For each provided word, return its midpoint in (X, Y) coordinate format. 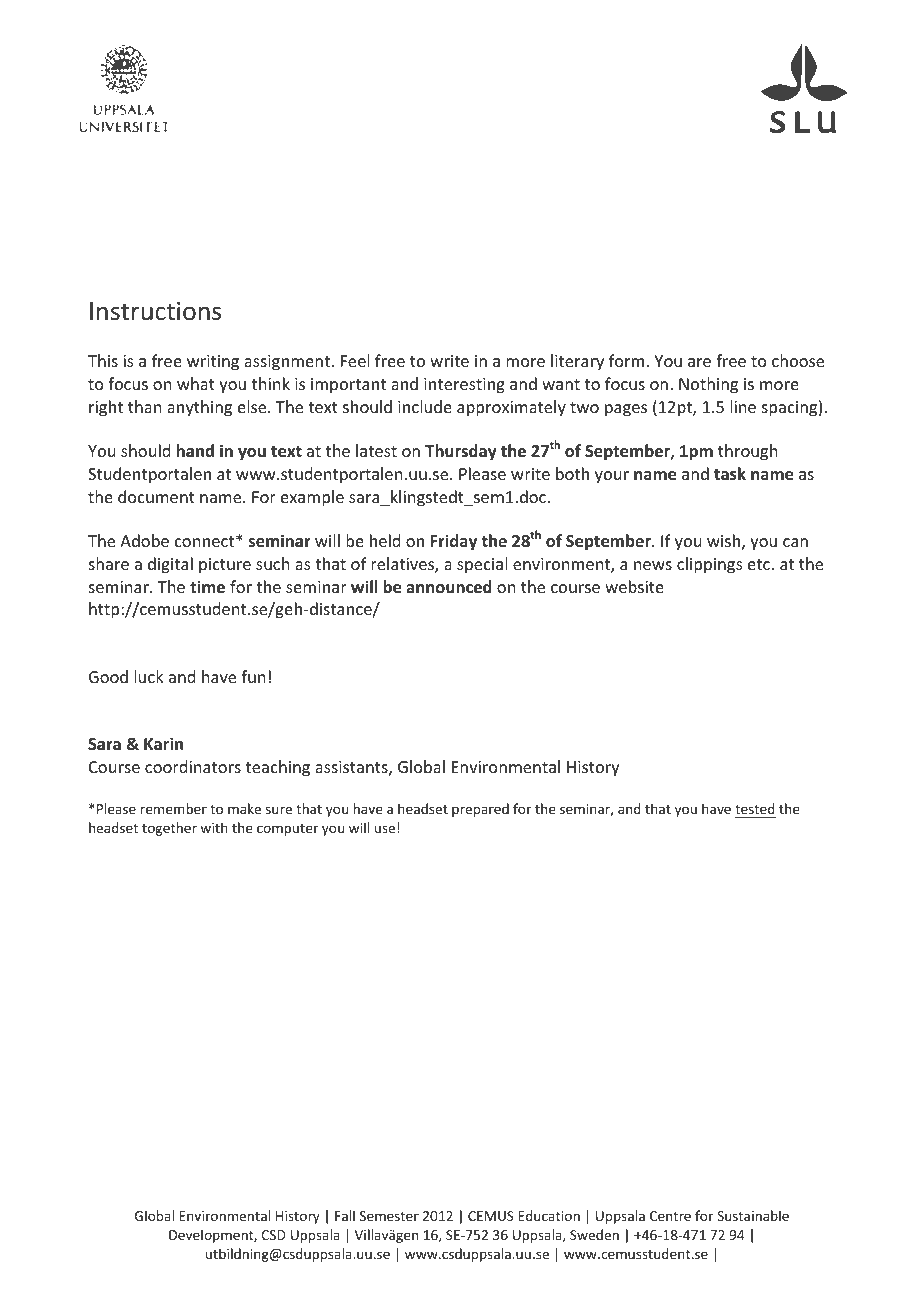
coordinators (193, 766)
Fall (345, 1215)
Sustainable (753, 1215)
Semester (389, 1216)
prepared (480, 810)
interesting (464, 386)
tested (755, 808)
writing (213, 363)
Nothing (708, 385)
